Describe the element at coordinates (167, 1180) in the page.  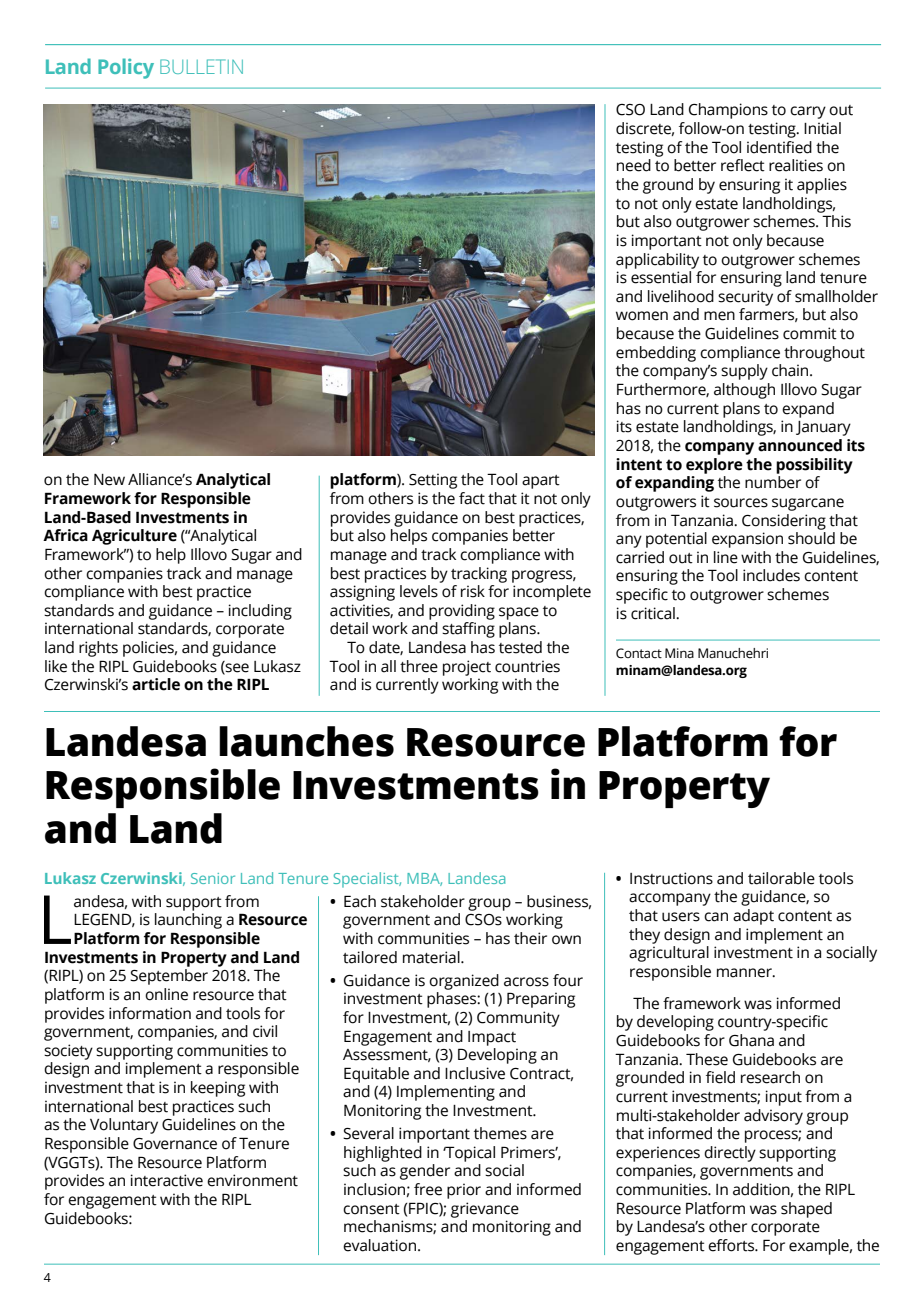
I see `interactive` at that location.
